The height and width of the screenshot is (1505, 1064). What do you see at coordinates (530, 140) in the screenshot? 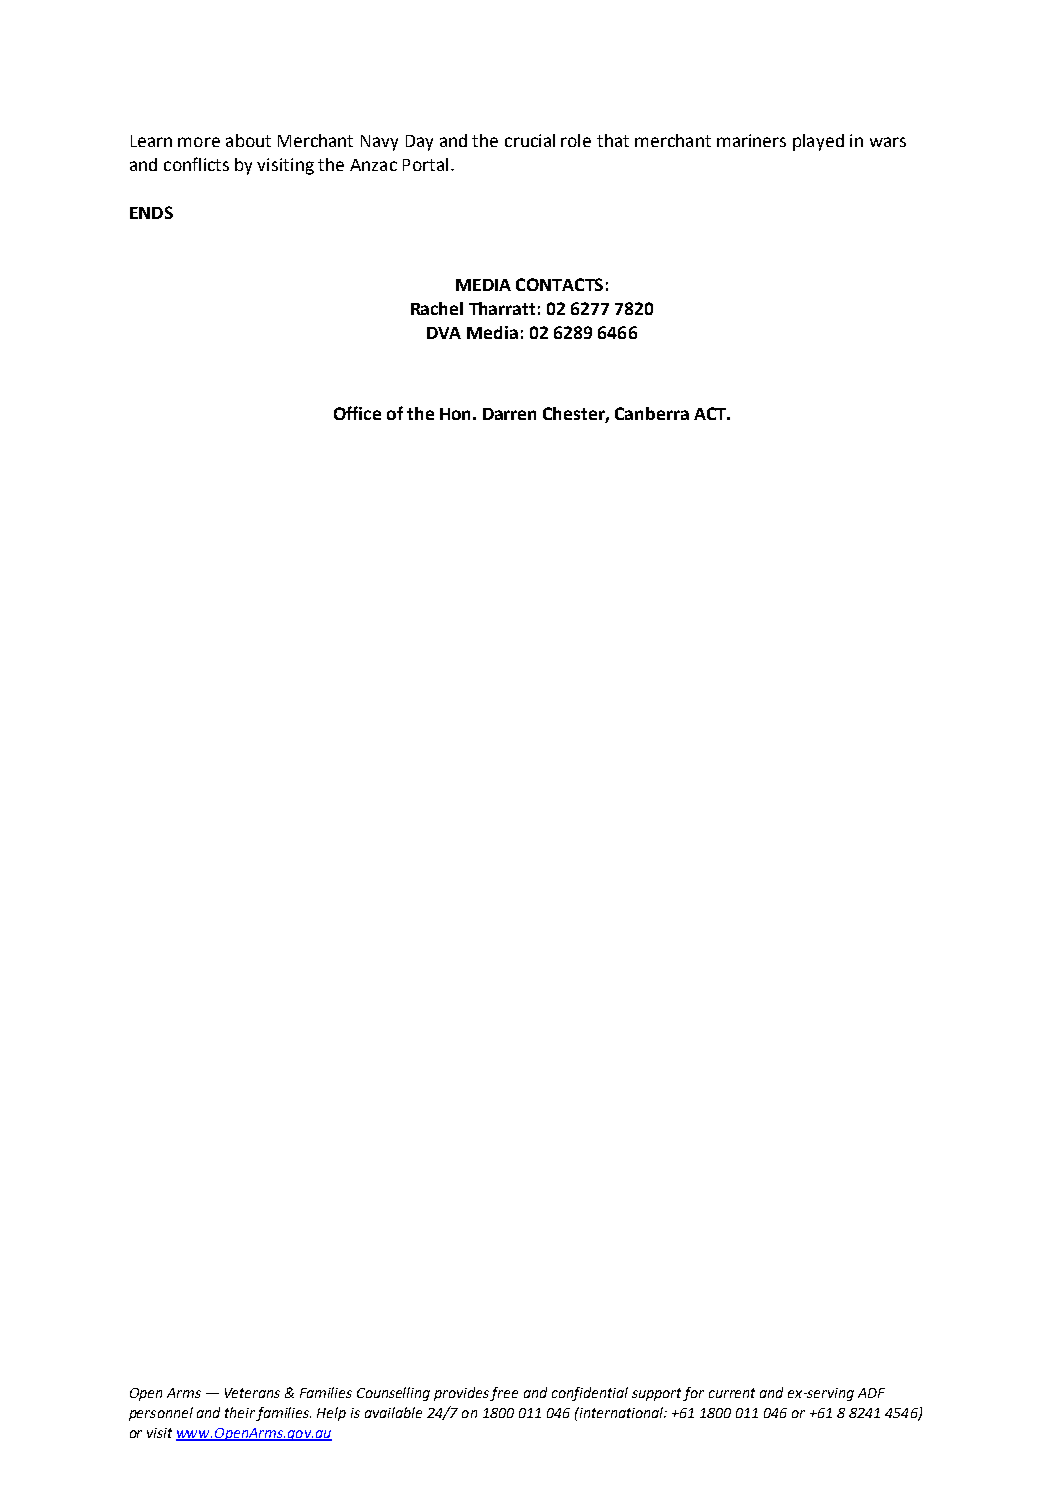
I see `crucial` at bounding box center [530, 140].
